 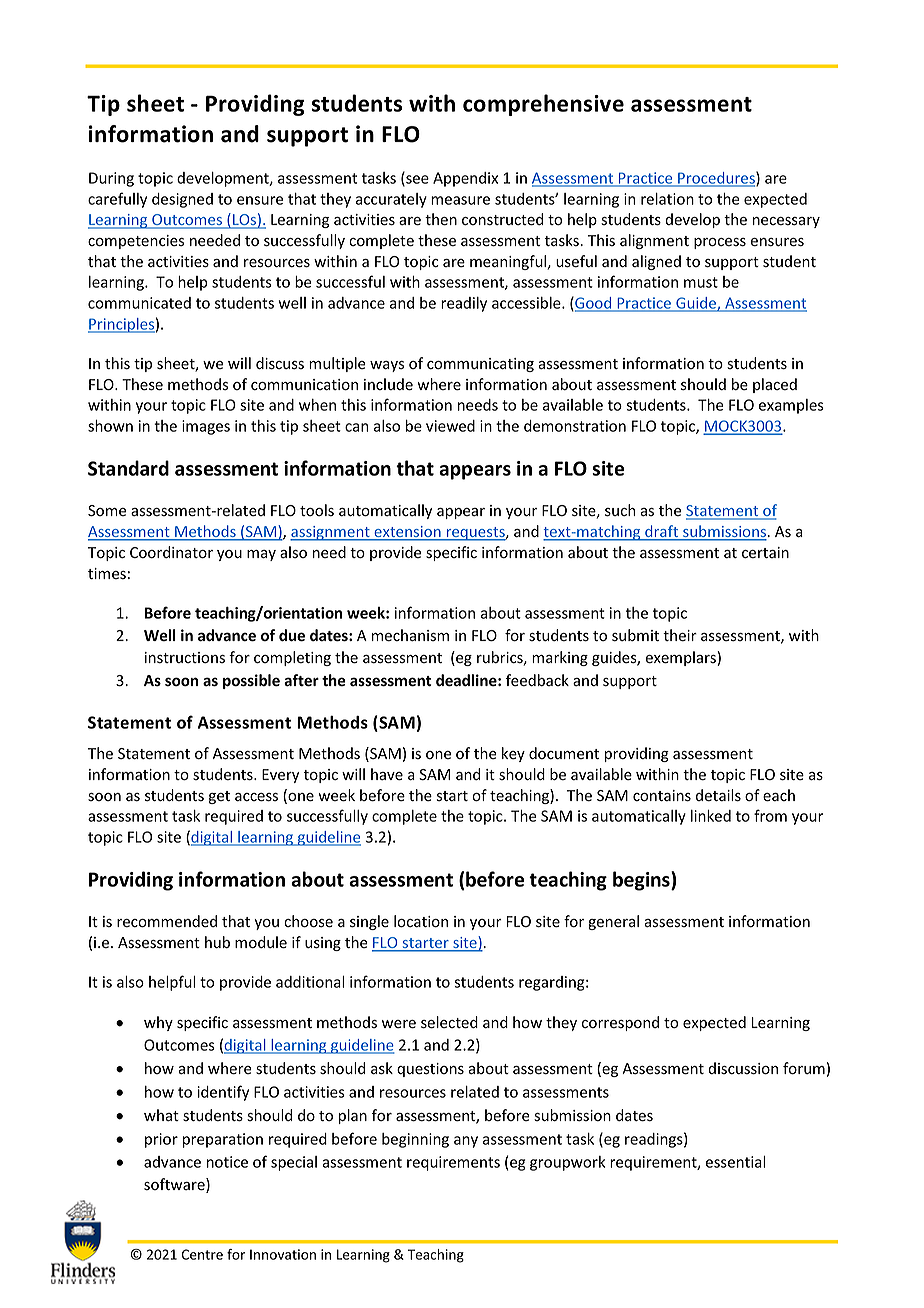 I want to click on essential, so click(x=736, y=1162).
